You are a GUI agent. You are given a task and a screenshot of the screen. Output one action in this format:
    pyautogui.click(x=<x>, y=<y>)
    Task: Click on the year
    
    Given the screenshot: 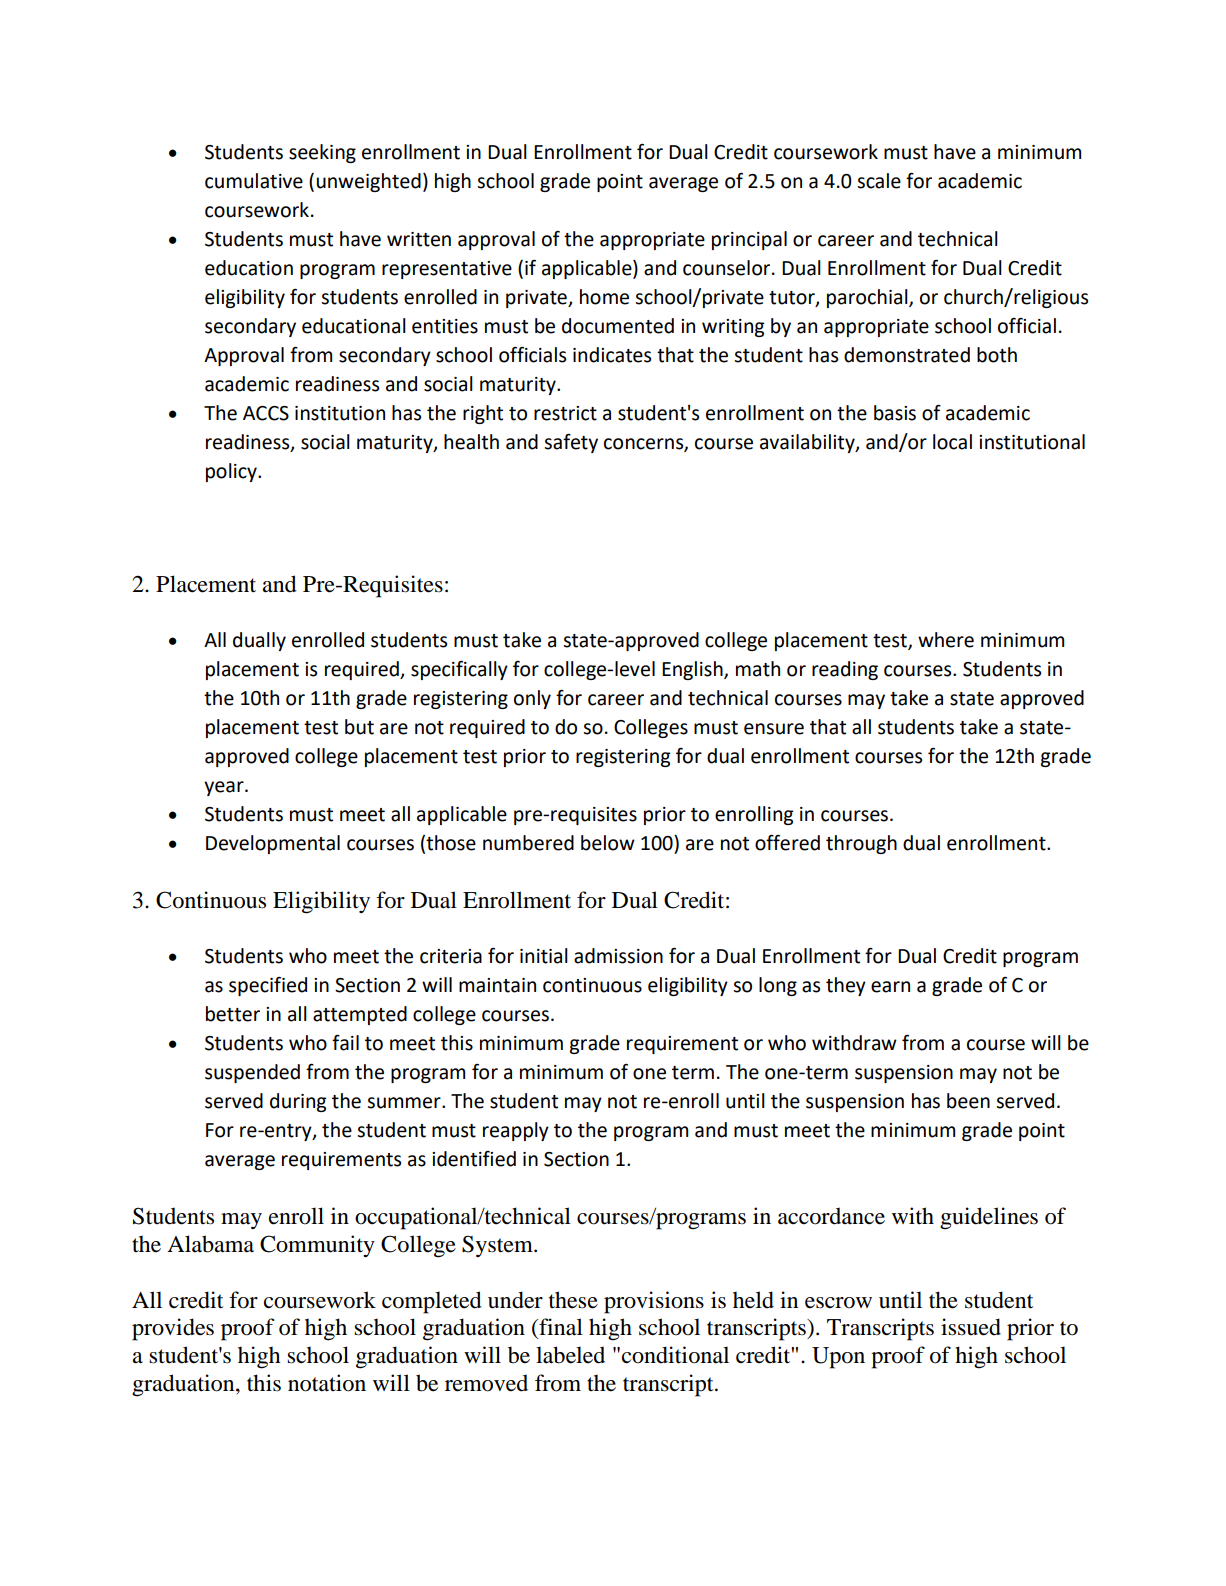 What is the action you would take?
    pyautogui.click(x=225, y=788)
